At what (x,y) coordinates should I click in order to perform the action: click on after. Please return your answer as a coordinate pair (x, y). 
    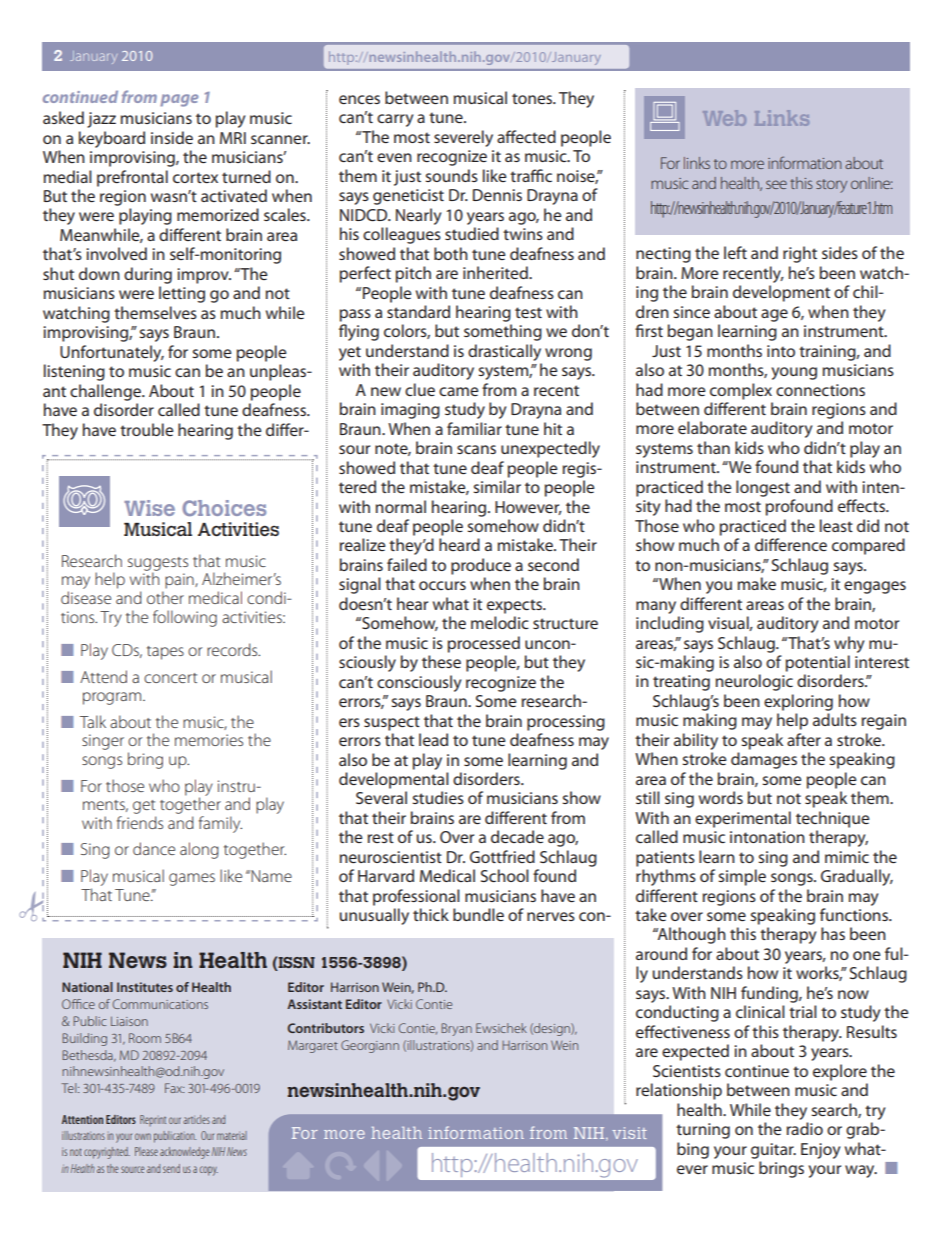
    Looking at the image, I should click on (804, 739).
